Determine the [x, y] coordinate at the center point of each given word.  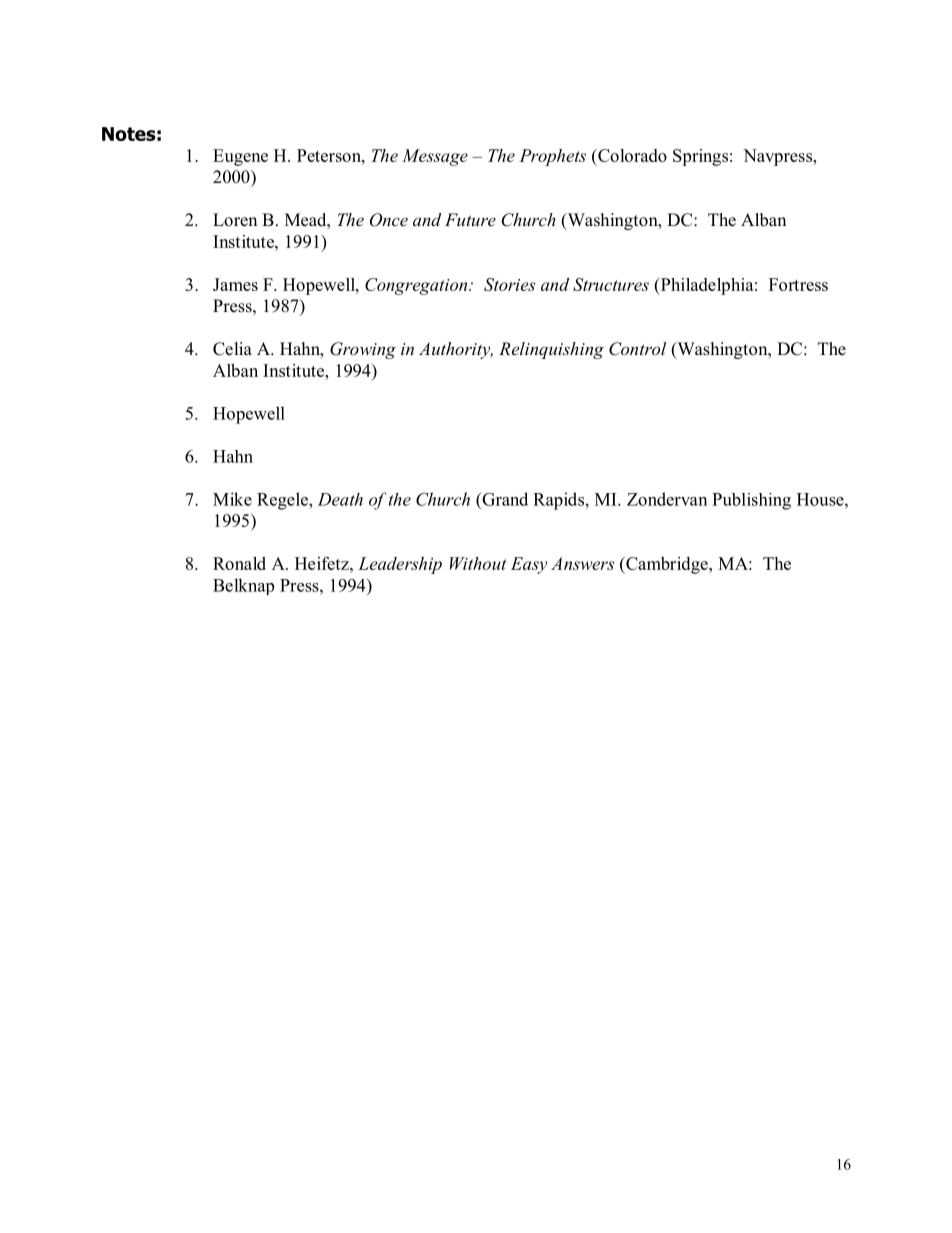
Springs [700, 157]
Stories [509, 284]
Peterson [330, 155]
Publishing [751, 501]
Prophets [552, 157]
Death [340, 499]
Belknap [243, 586]
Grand [504, 499]
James [235, 284]
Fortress [798, 284]
